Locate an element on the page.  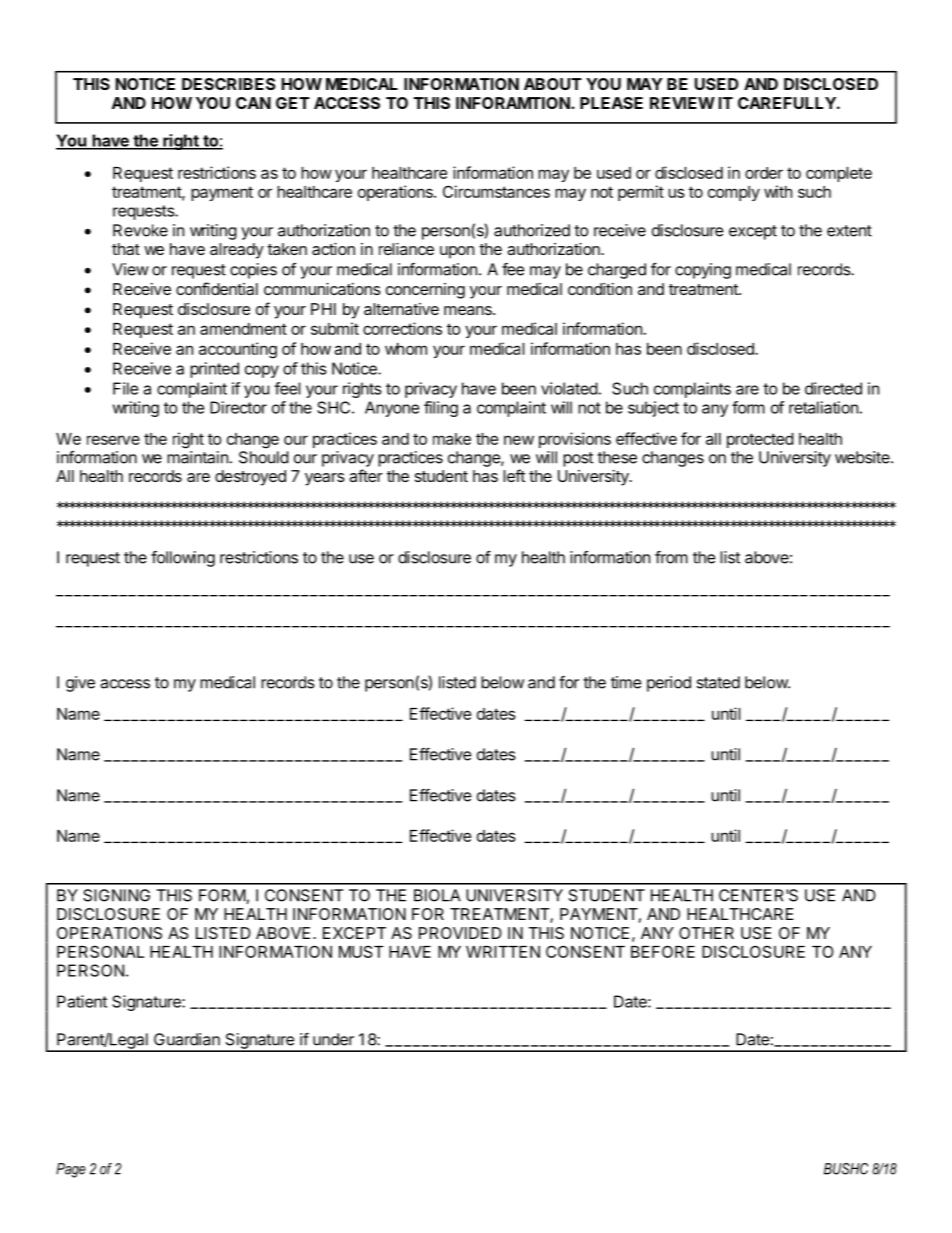
make is located at coordinates (452, 439).
